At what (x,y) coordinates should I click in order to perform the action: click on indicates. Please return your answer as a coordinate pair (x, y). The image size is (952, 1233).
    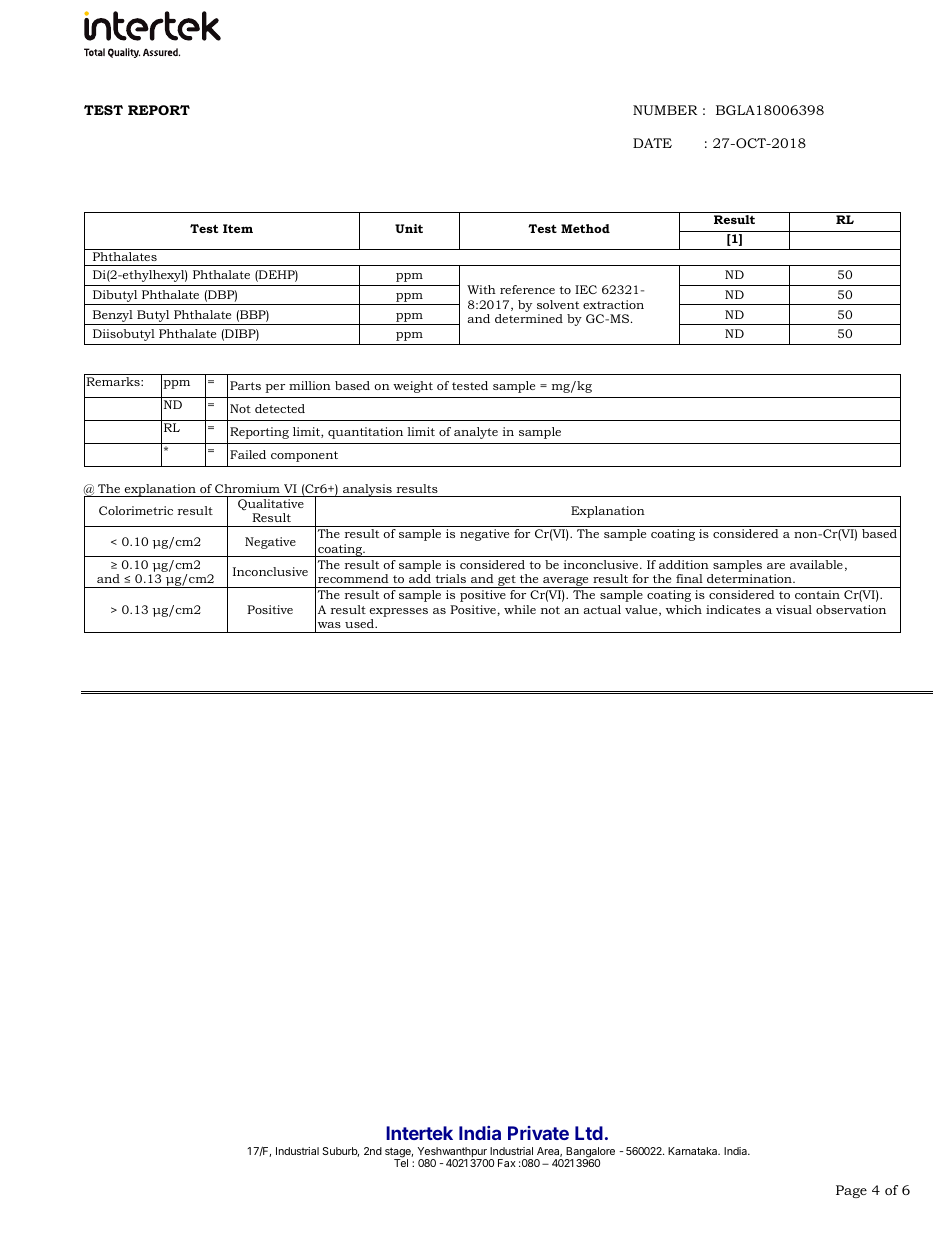
    Looking at the image, I should click on (733, 609).
